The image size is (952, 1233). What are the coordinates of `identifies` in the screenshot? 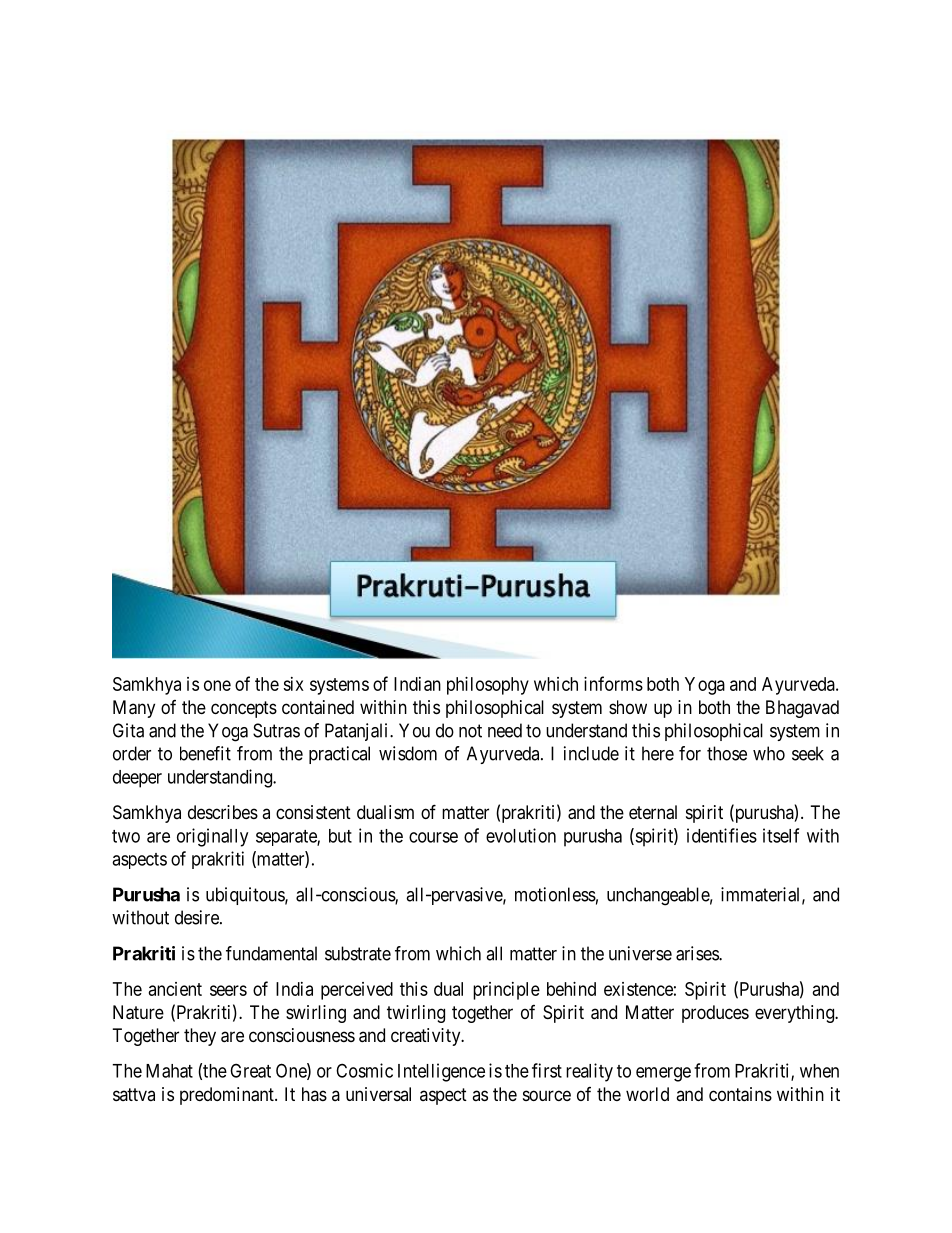 It's located at (722, 835).
